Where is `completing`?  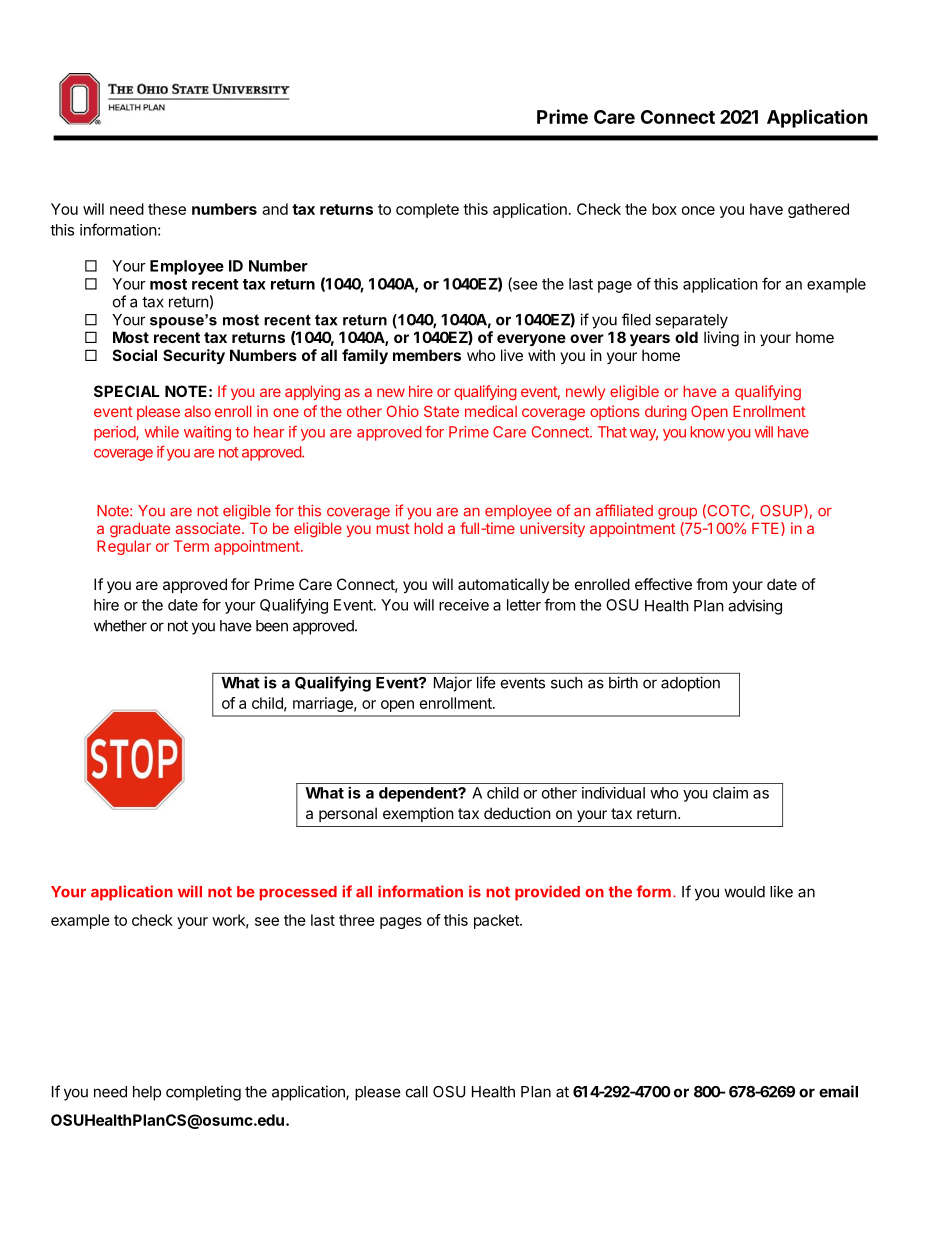 completing is located at coordinates (203, 1093).
